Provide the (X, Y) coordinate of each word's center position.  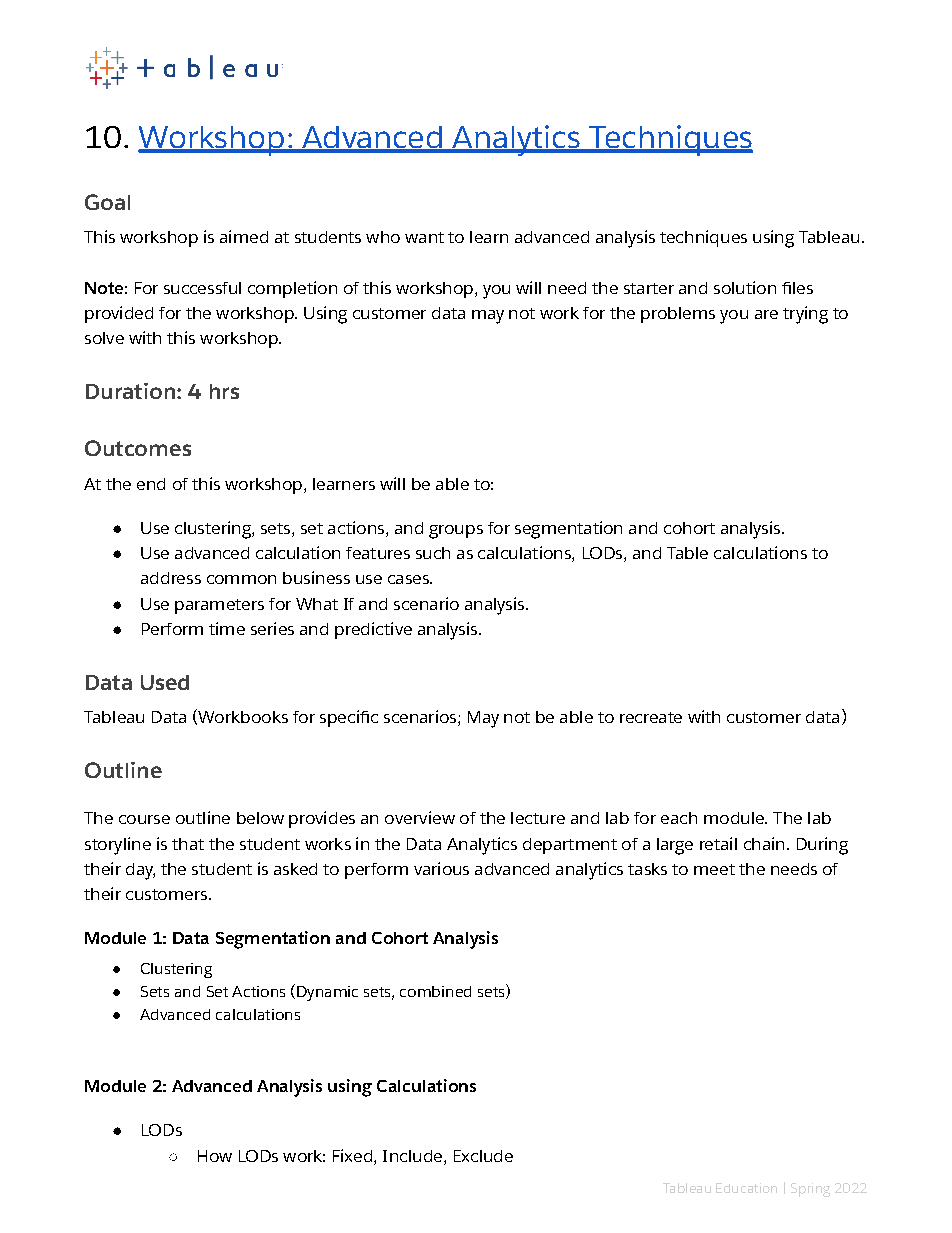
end (151, 484)
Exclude (483, 1156)
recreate (651, 717)
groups (456, 532)
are (766, 314)
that (188, 844)
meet (714, 869)
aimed (244, 236)
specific (349, 718)
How (215, 1156)
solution (745, 287)
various (441, 868)
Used (165, 682)
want (424, 237)
